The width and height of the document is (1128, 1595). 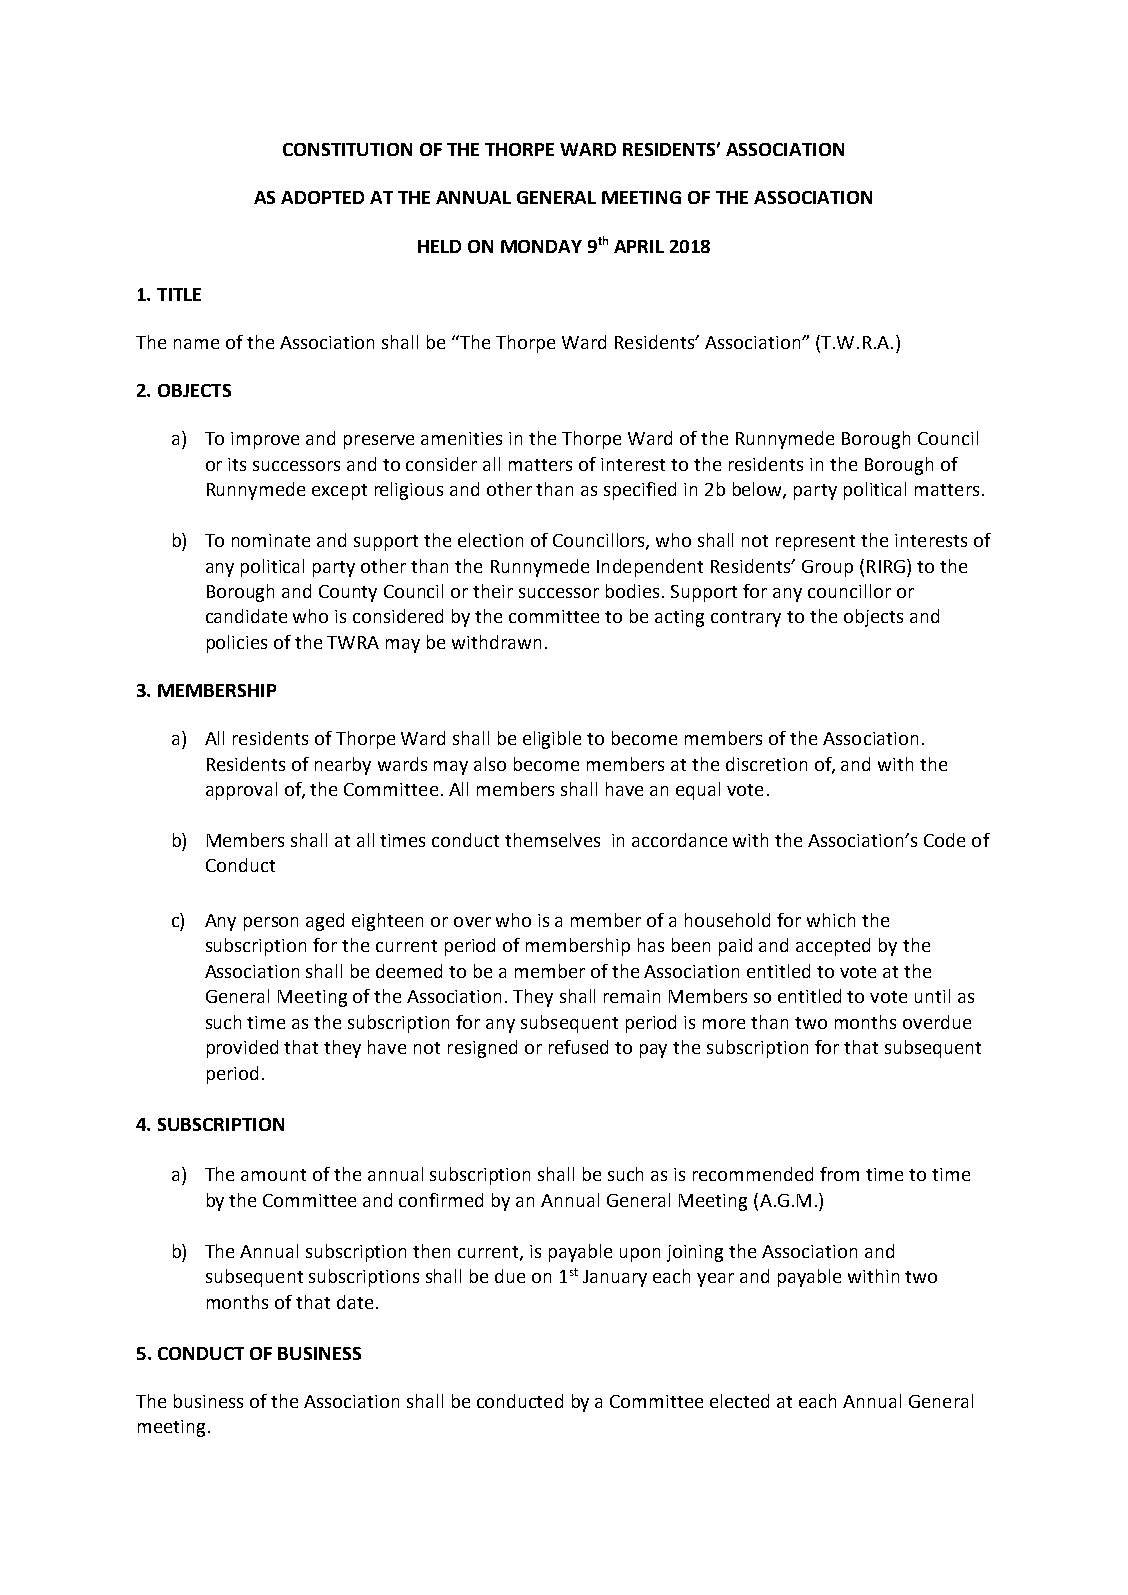 I want to click on improve, so click(x=265, y=440).
